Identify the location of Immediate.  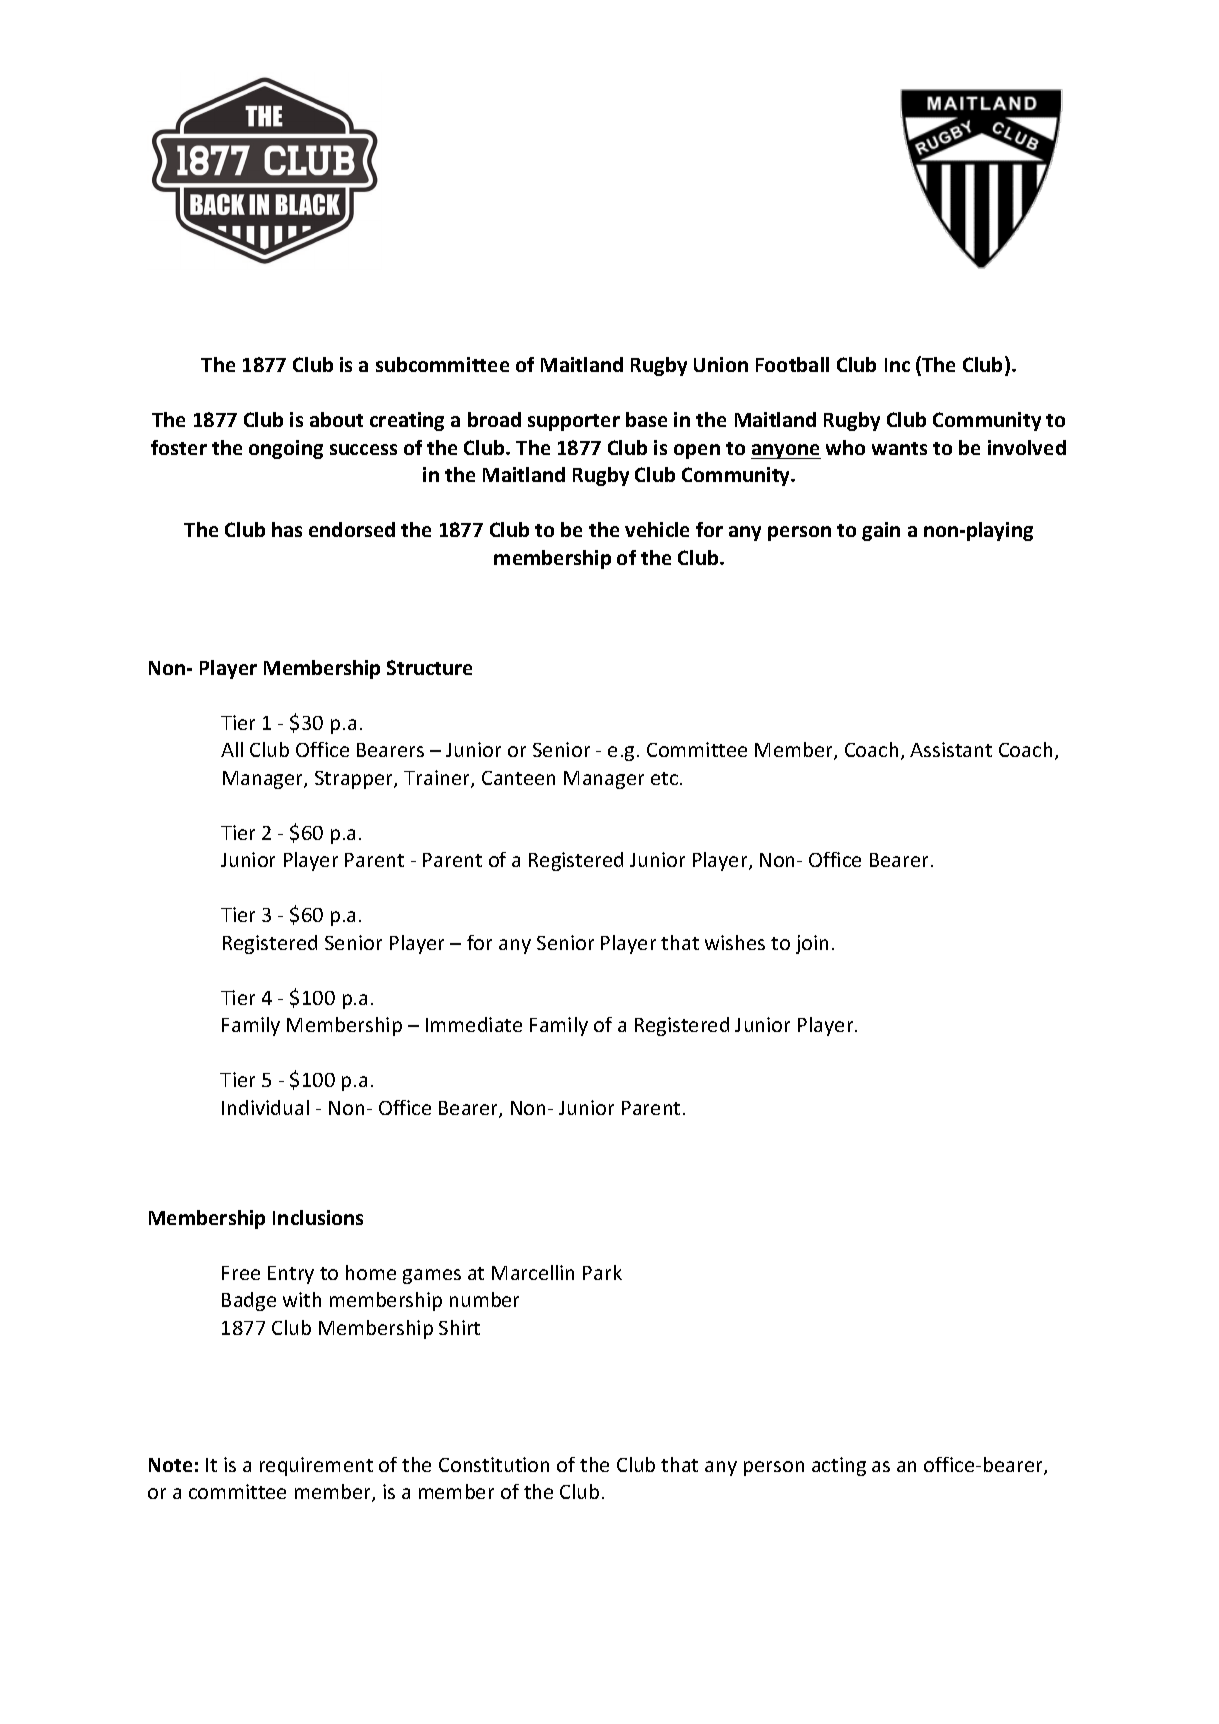
(474, 1024).
